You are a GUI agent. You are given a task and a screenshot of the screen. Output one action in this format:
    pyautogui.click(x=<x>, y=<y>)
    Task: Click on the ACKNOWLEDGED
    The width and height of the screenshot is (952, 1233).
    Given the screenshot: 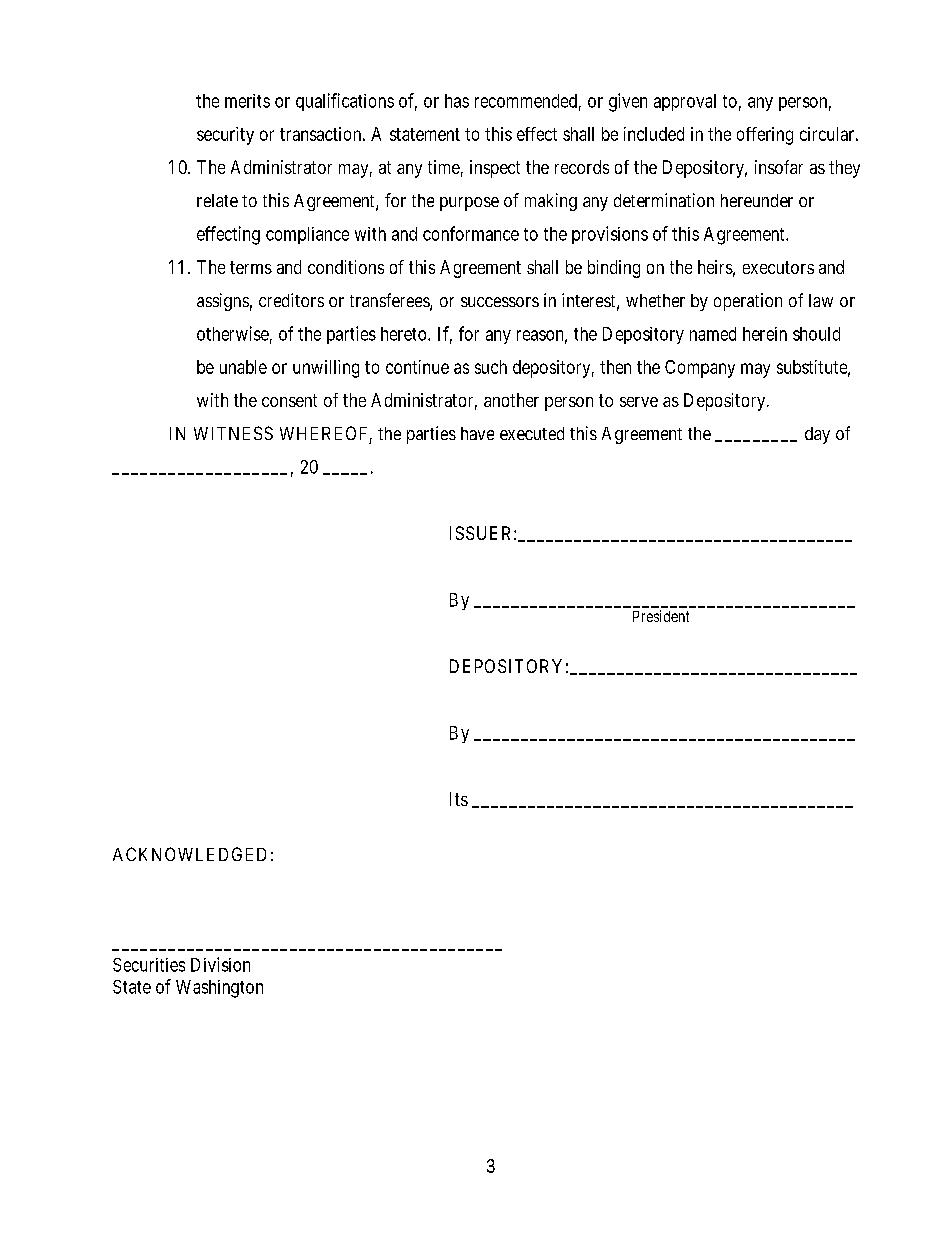 What is the action you would take?
    pyautogui.click(x=189, y=854)
